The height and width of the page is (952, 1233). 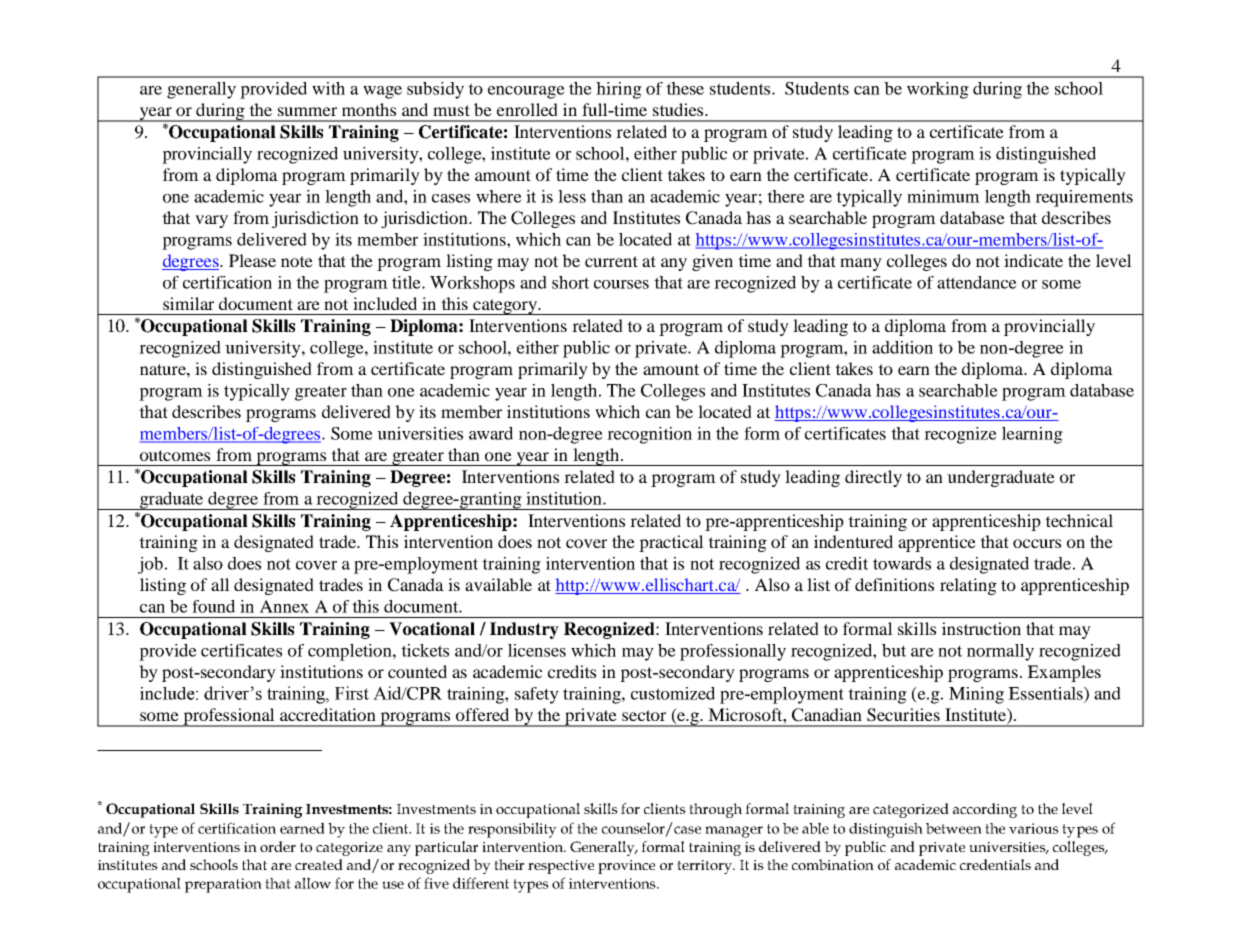 What do you see at coordinates (307, 111) in the page?
I see `summer` at bounding box center [307, 111].
